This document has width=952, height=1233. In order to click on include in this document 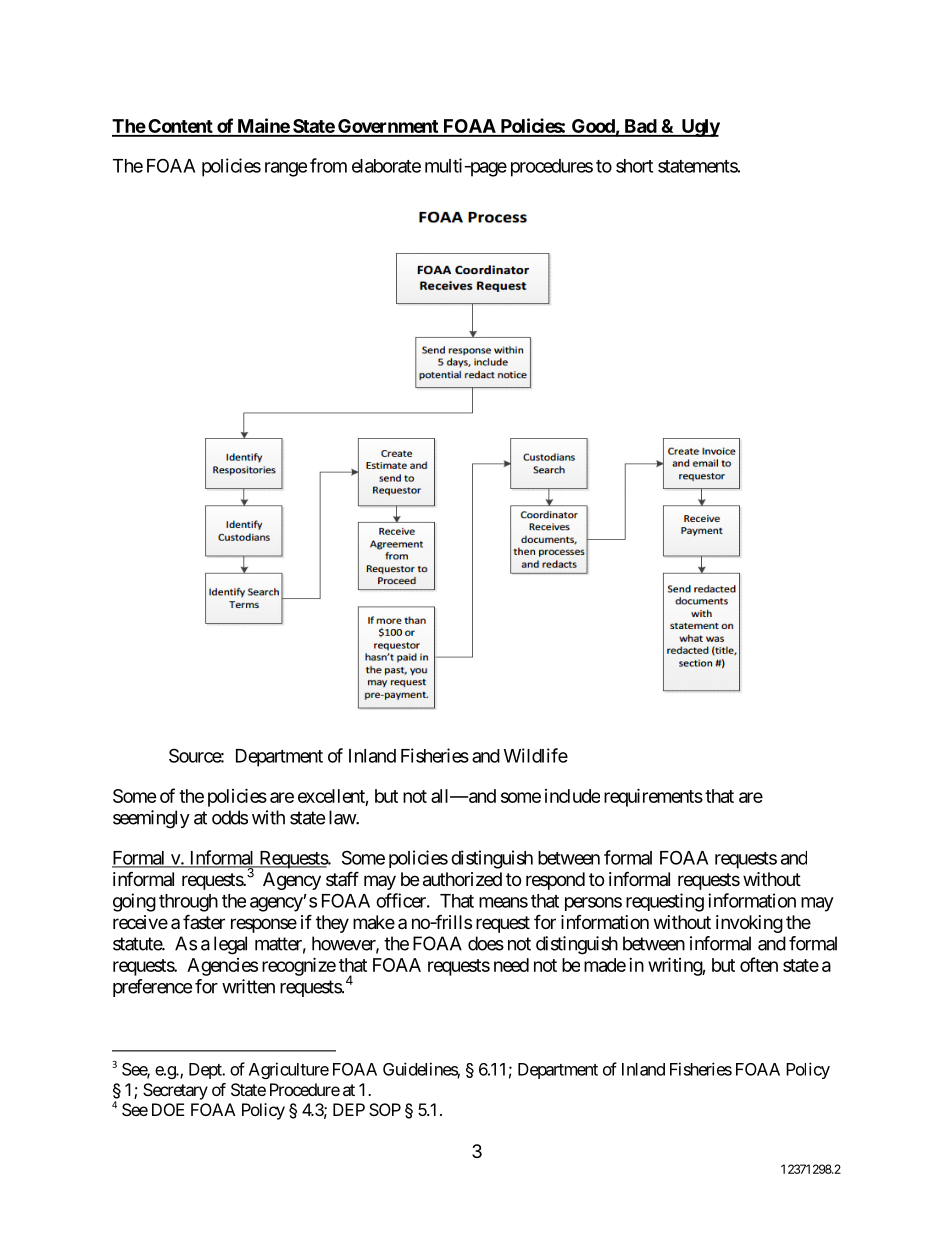, I will do `click(572, 796)`.
